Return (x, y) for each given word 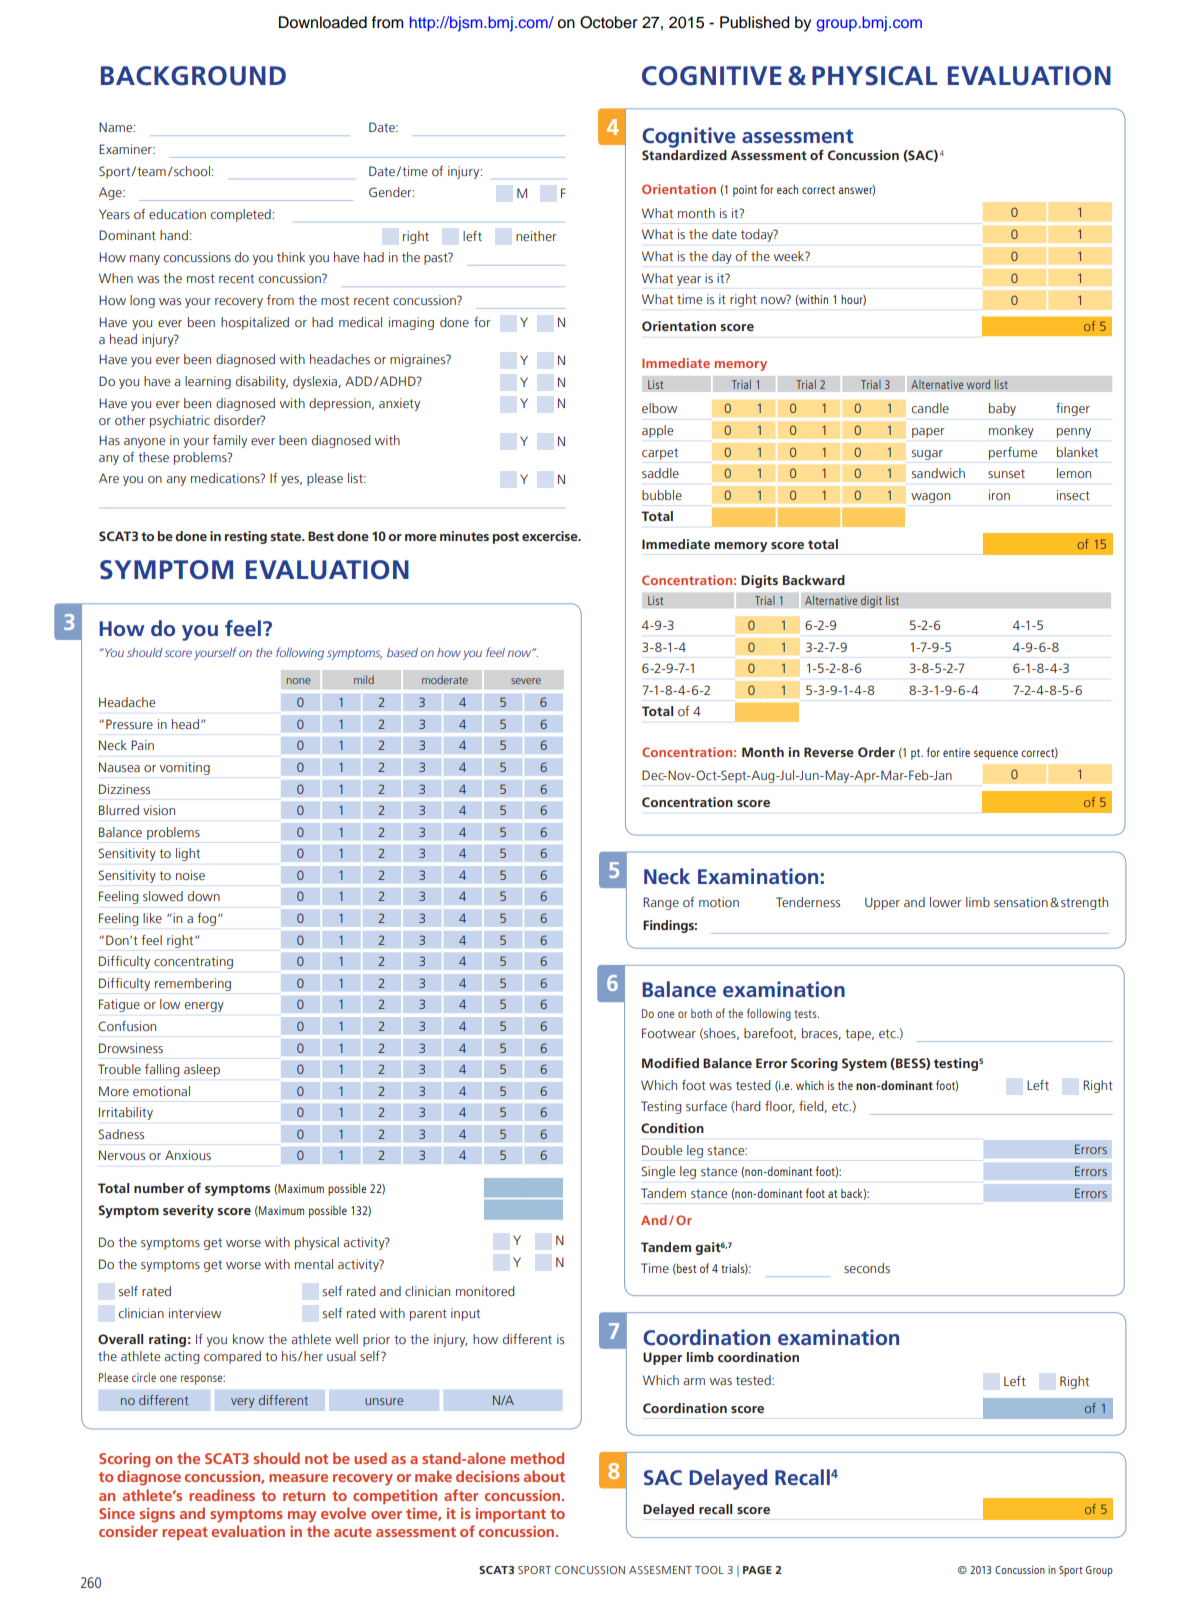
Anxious (188, 1155)
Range (661, 903)
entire (956, 752)
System (864, 1064)
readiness (222, 1495)
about (544, 1476)
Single (658, 1172)
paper (928, 433)
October (609, 22)
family (230, 441)
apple (657, 431)
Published (754, 22)
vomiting (185, 768)
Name (117, 127)
